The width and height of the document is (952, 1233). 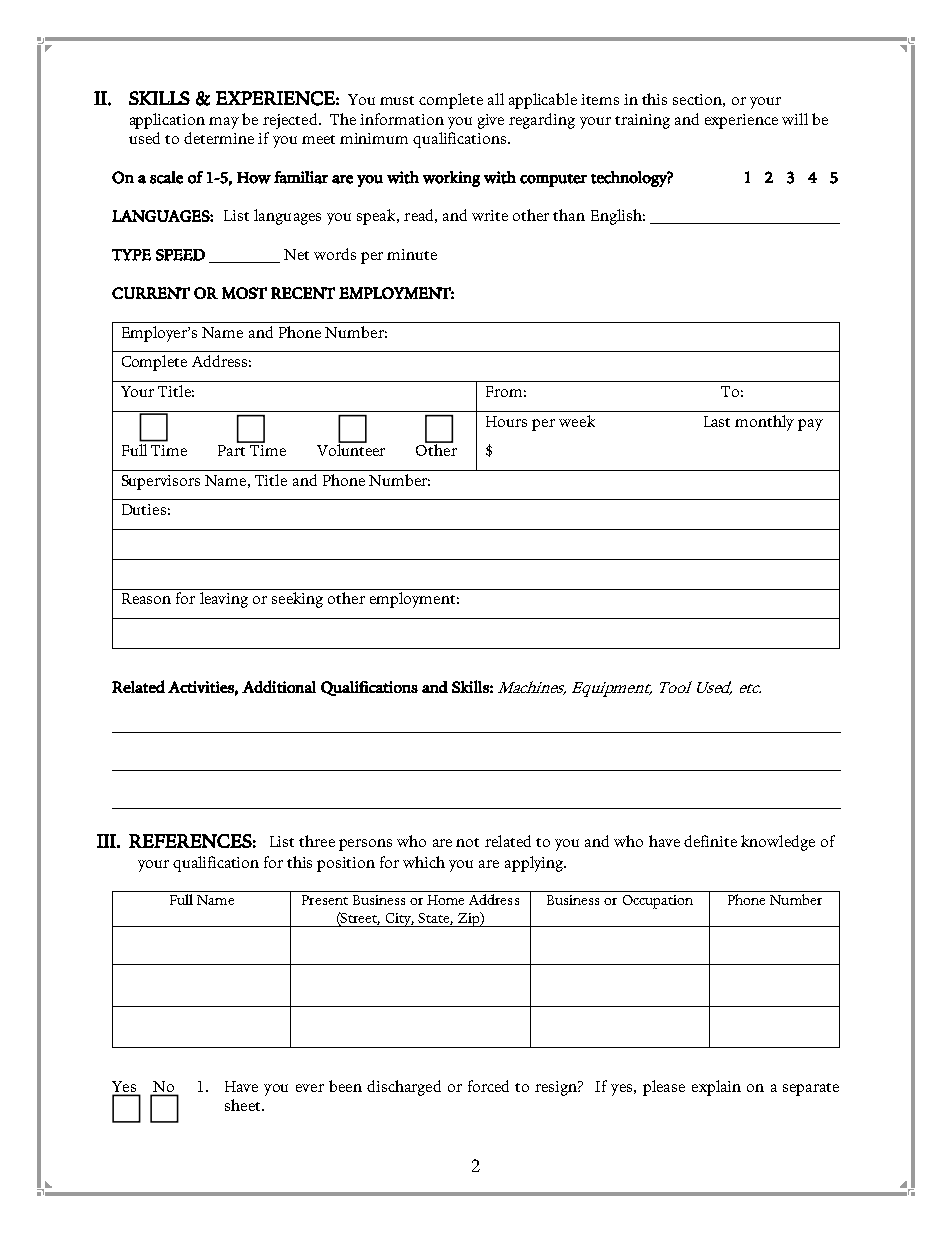 I want to click on Hours, so click(x=506, y=421).
